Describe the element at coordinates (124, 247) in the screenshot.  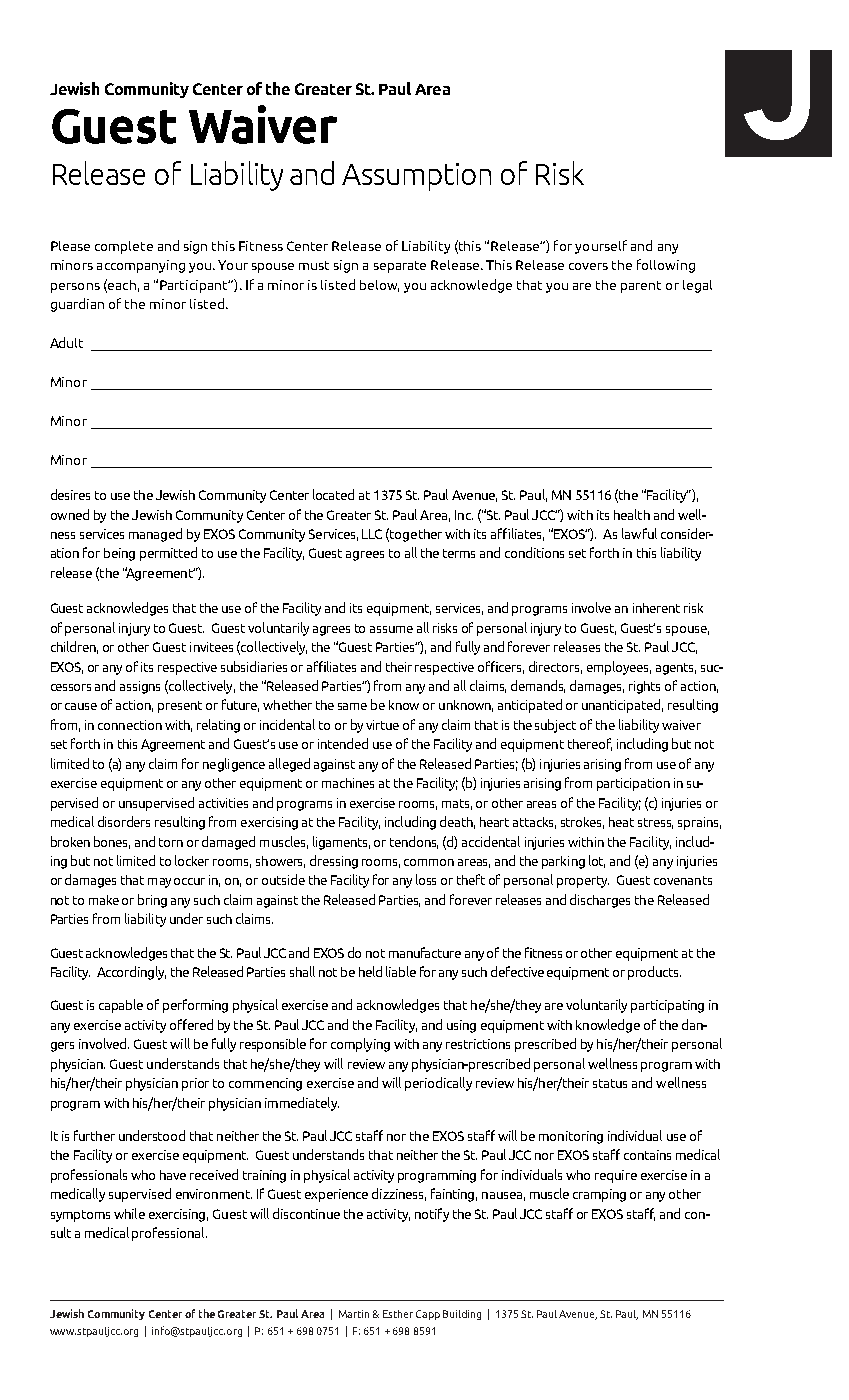
I see `complete` at that location.
